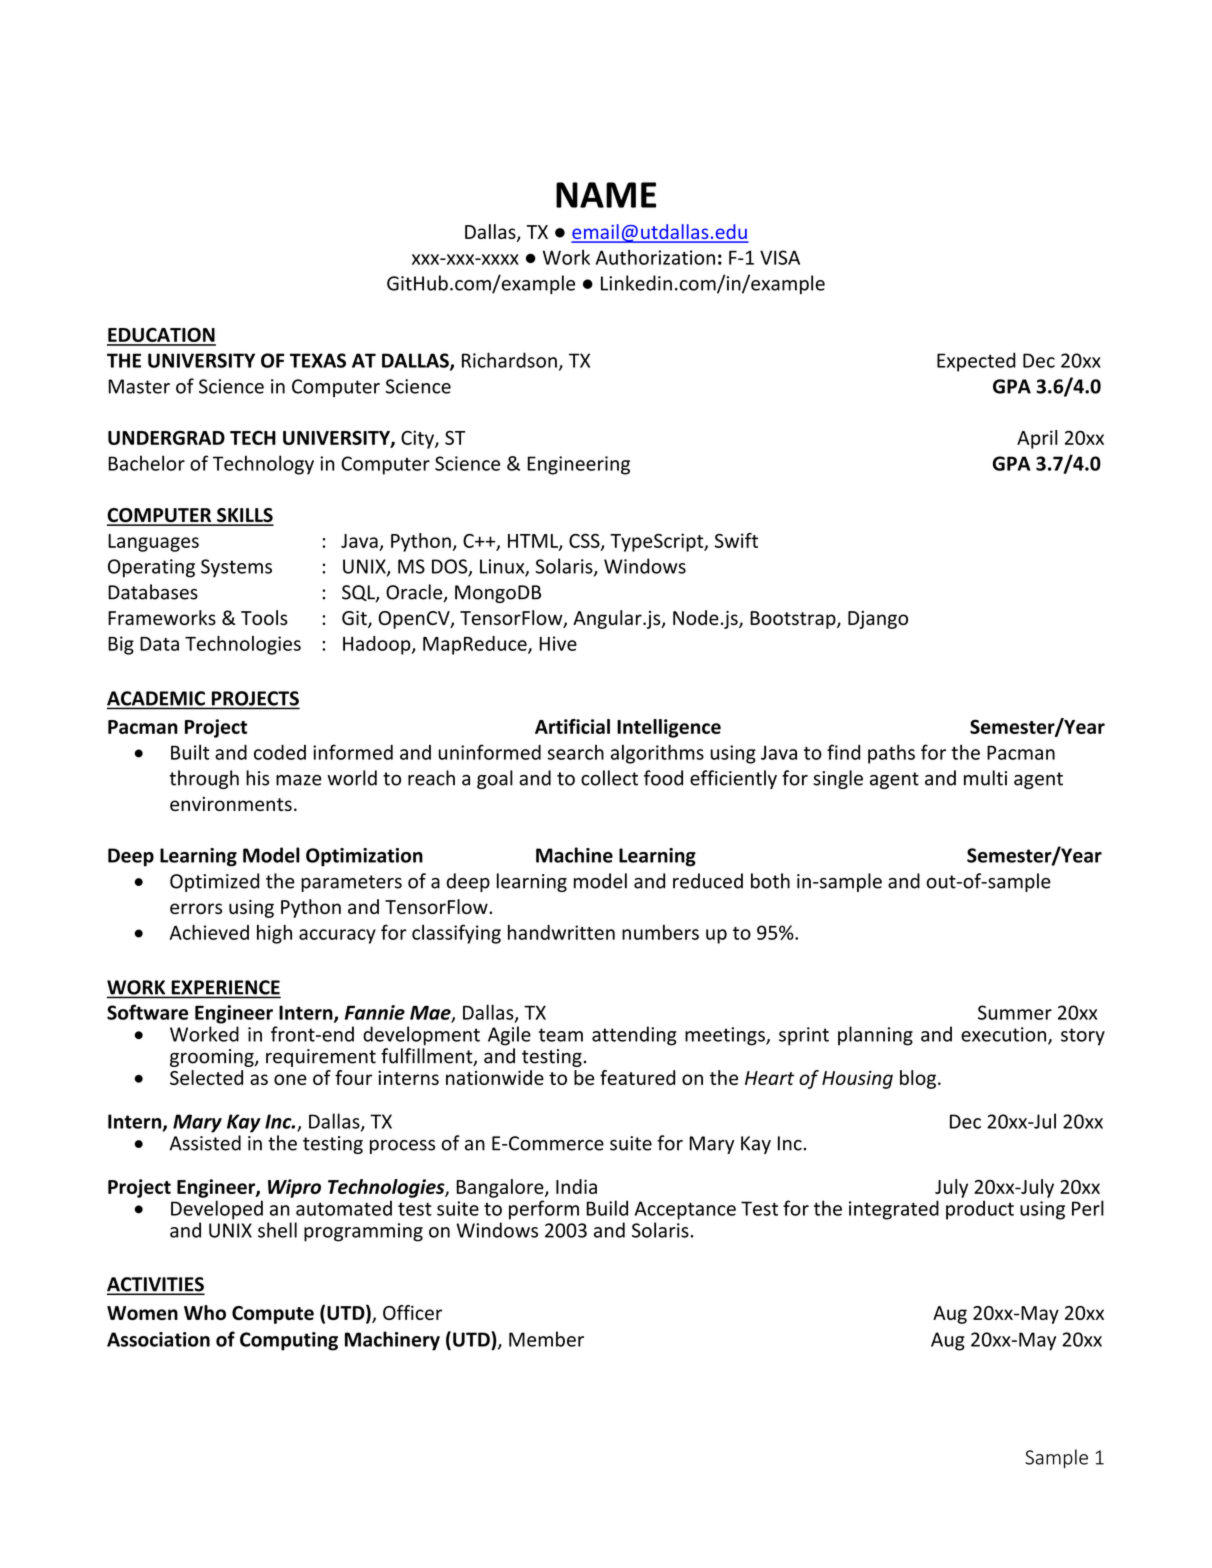 The height and width of the screenshot is (1568, 1212). What do you see at coordinates (257, 778) in the screenshot?
I see `his` at bounding box center [257, 778].
